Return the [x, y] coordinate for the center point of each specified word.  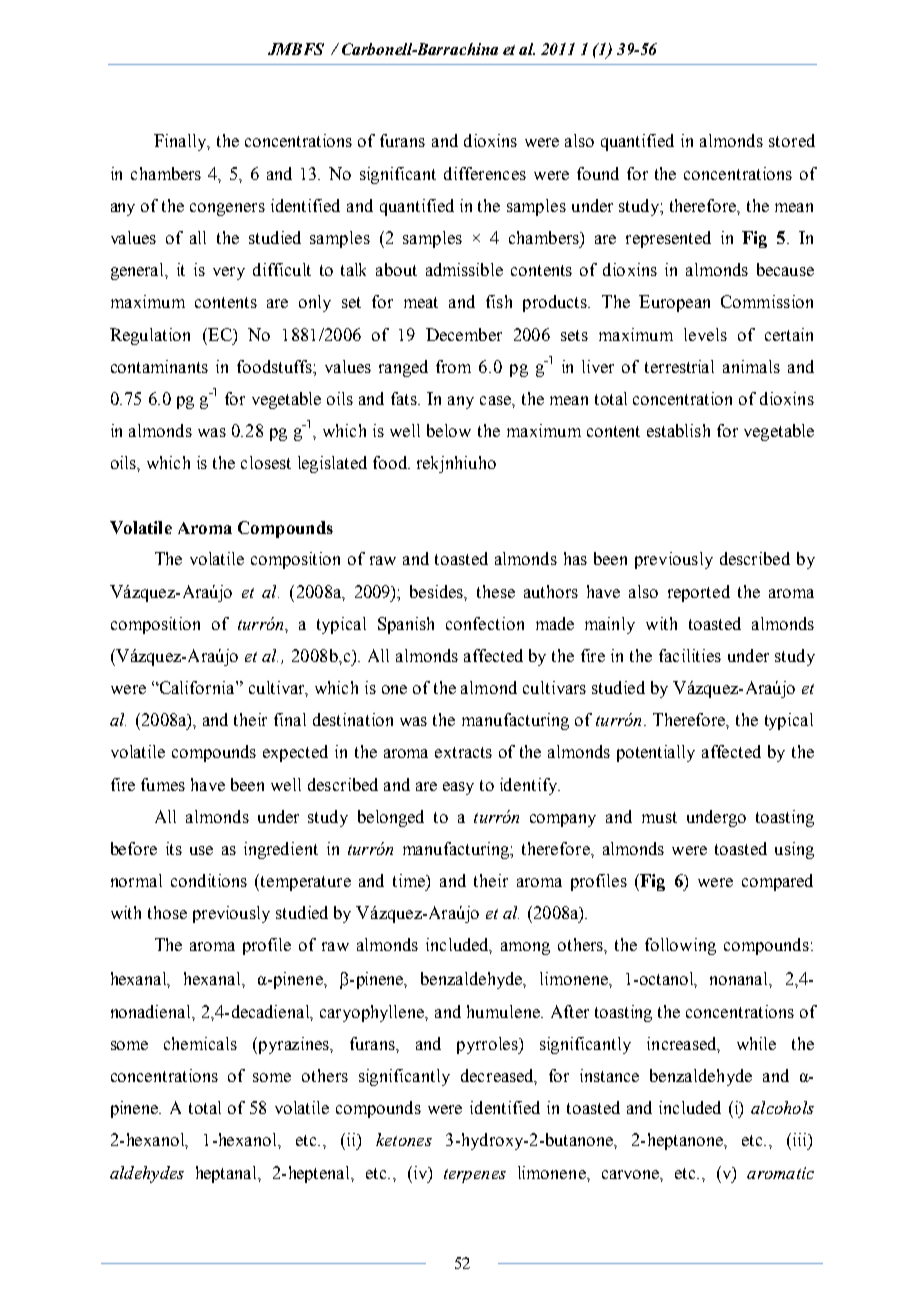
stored [792, 140]
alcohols [782, 1107]
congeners [227, 209]
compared [777, 882]
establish [678, 430]
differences [485, 173]
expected [295, 753]
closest [266, 462]
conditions [209, 880]
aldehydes [147, 1174]
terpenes [475, 1176]
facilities [690, 655]
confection [485, 623]
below [449, 430]
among [525, 948]
